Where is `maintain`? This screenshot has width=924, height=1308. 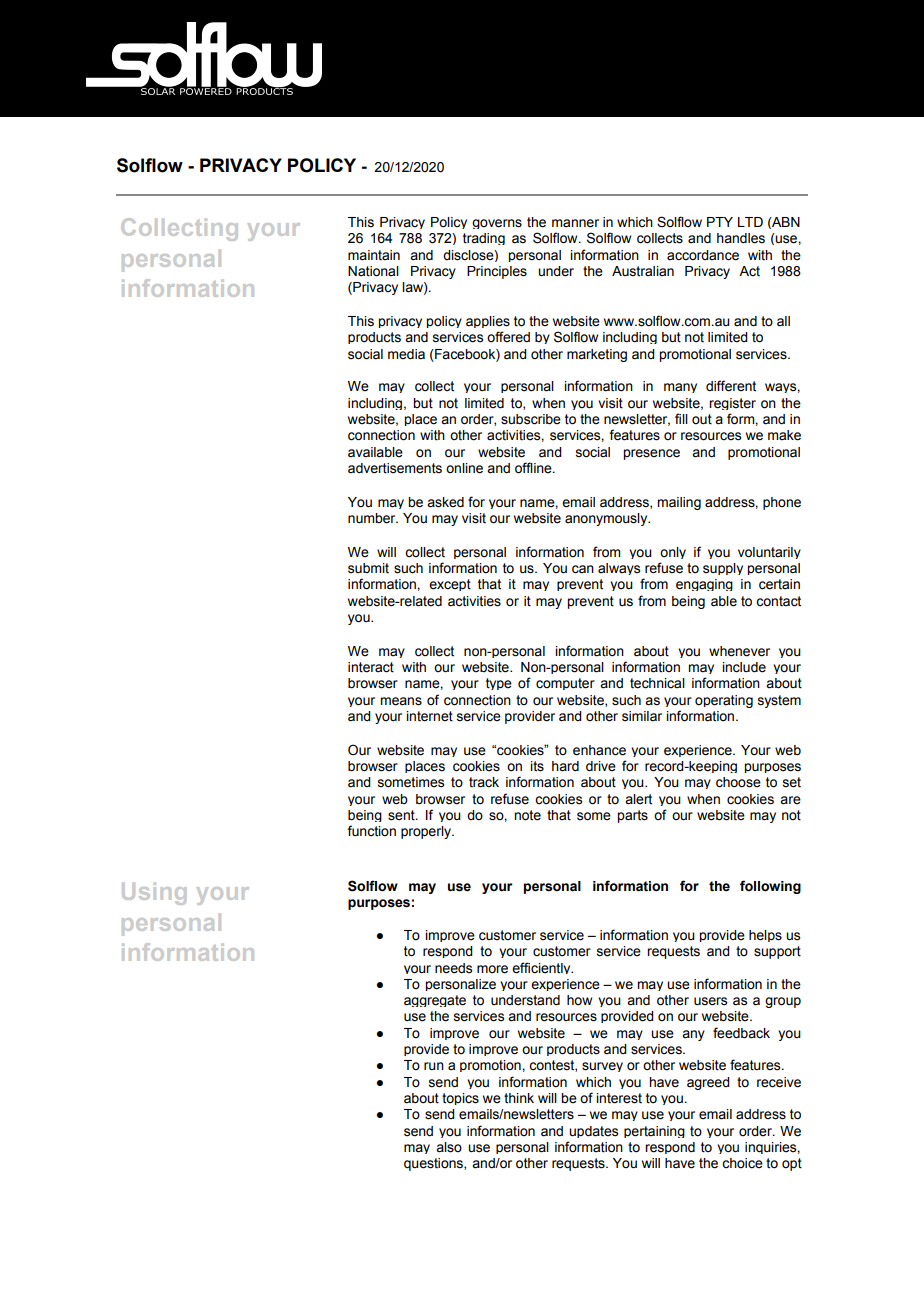 maintain is located at coordinates (374, 255).
